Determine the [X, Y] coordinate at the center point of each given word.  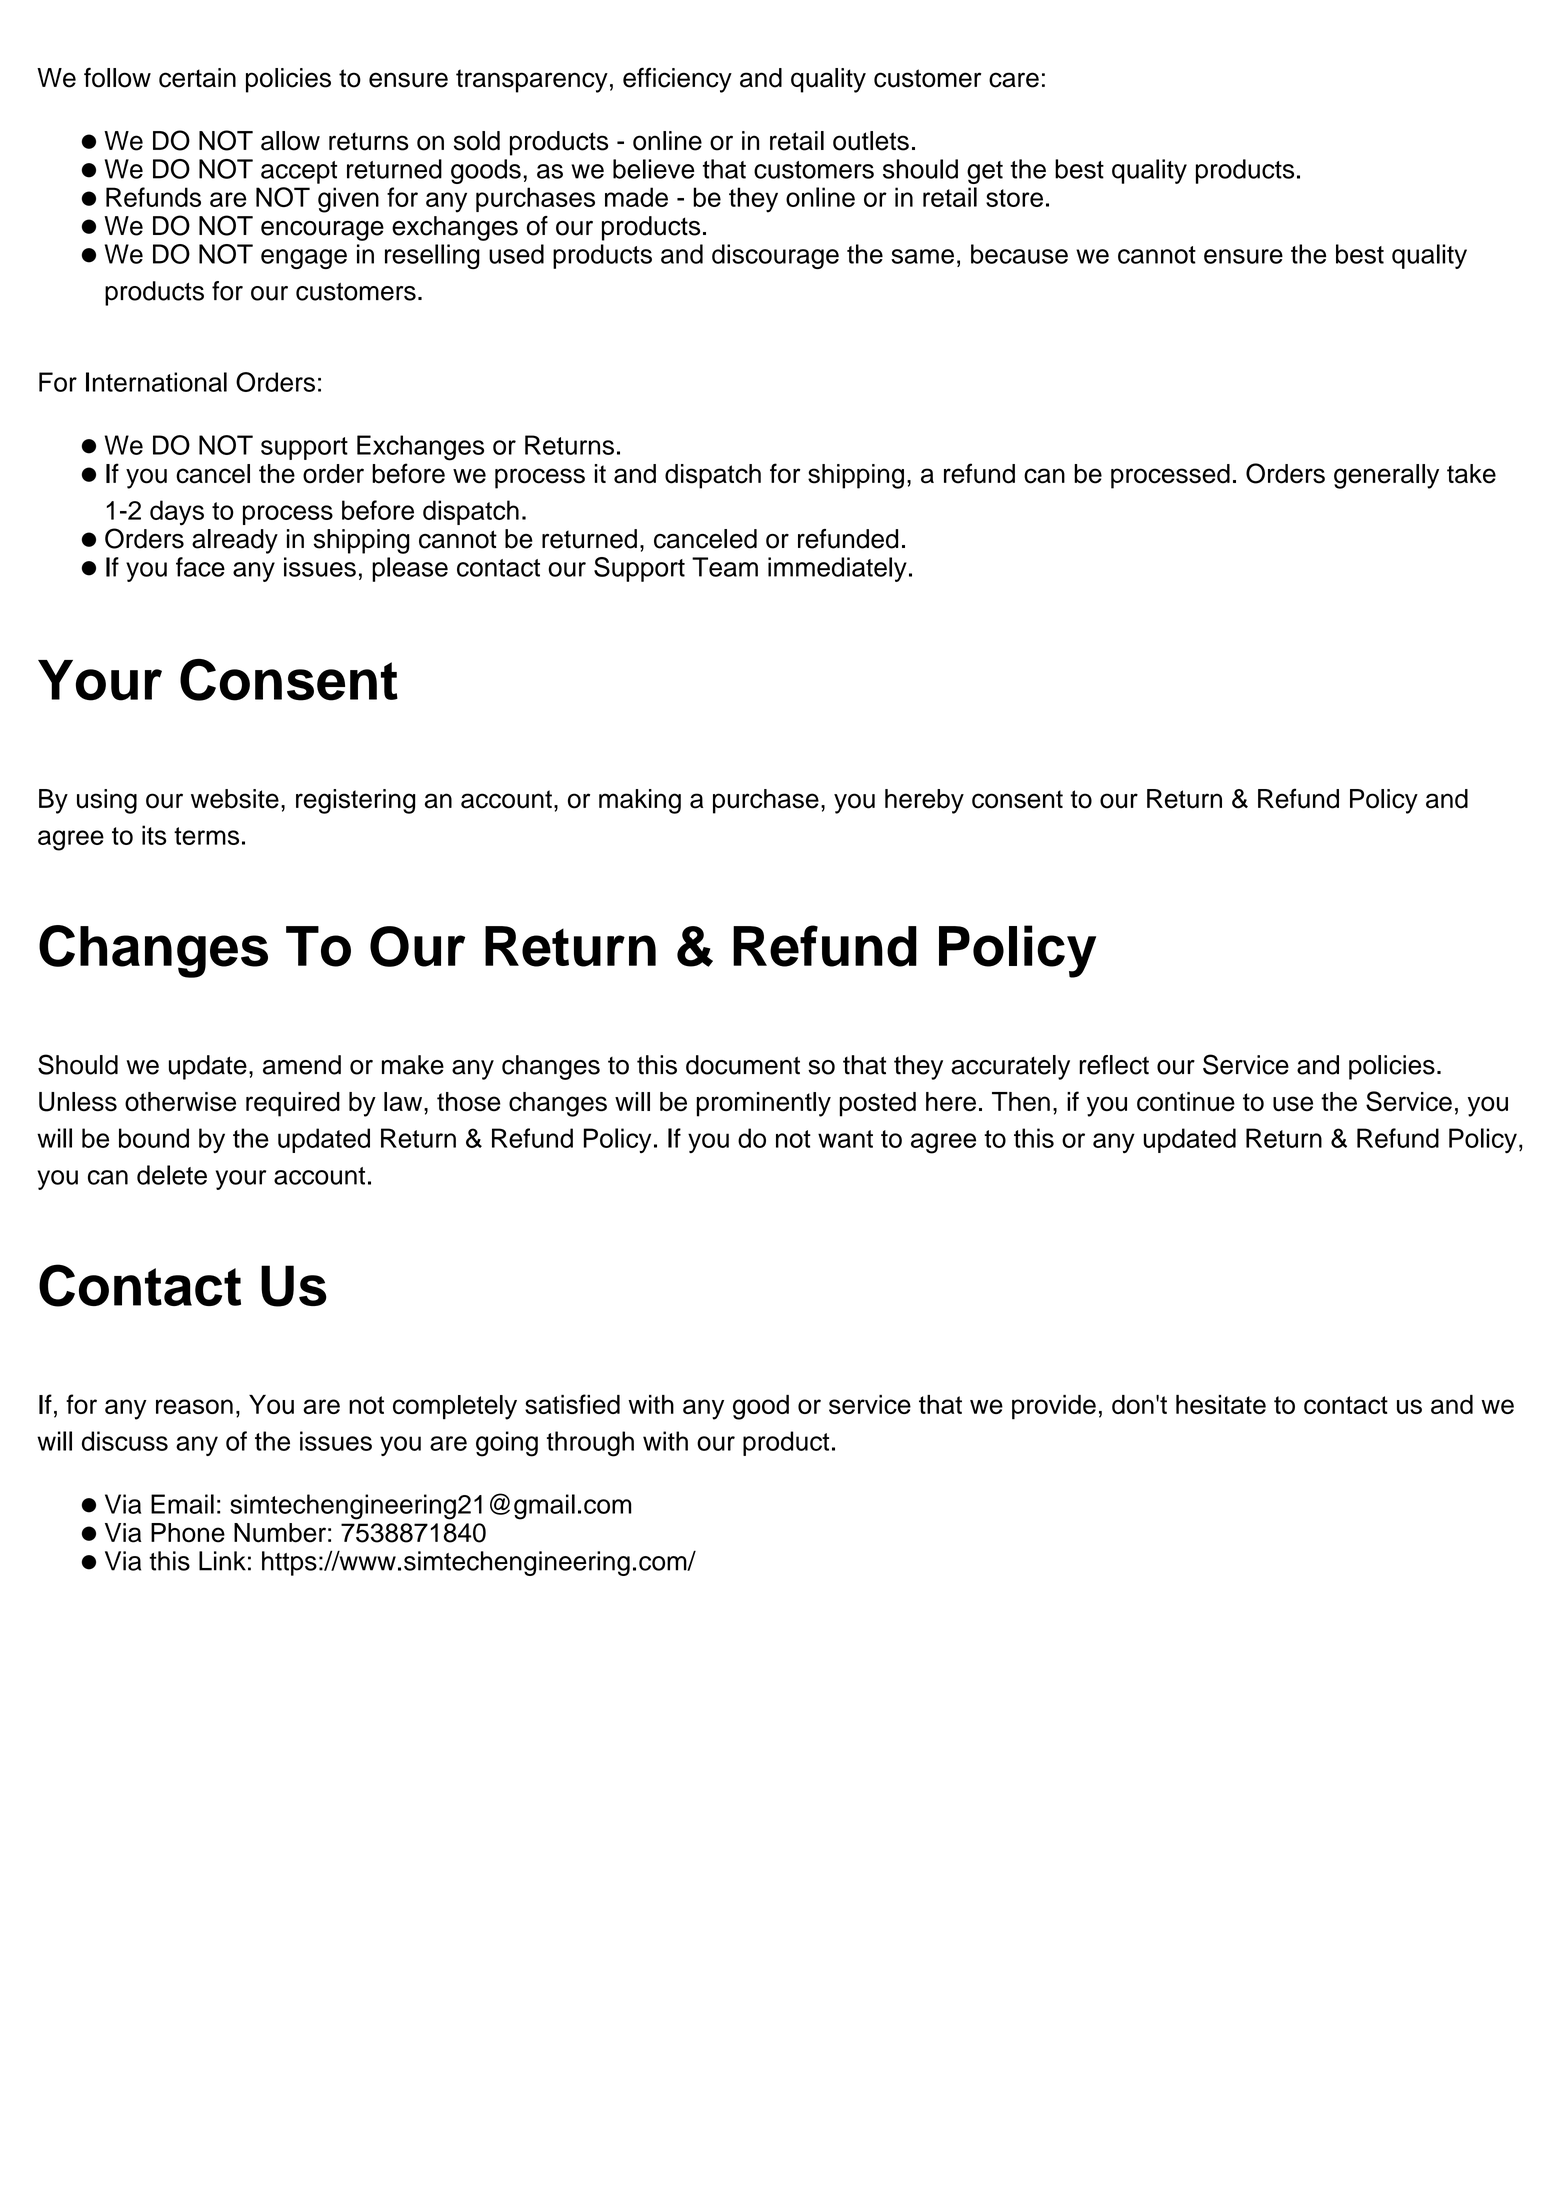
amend [302, 1065]
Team [725, 567]
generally [1386, 476]
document [743, 1065]
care [1014, 80]
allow [290, 141]
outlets [871, 141]
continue [1186, 1102]
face [200, 567]
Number [280, 1533]
